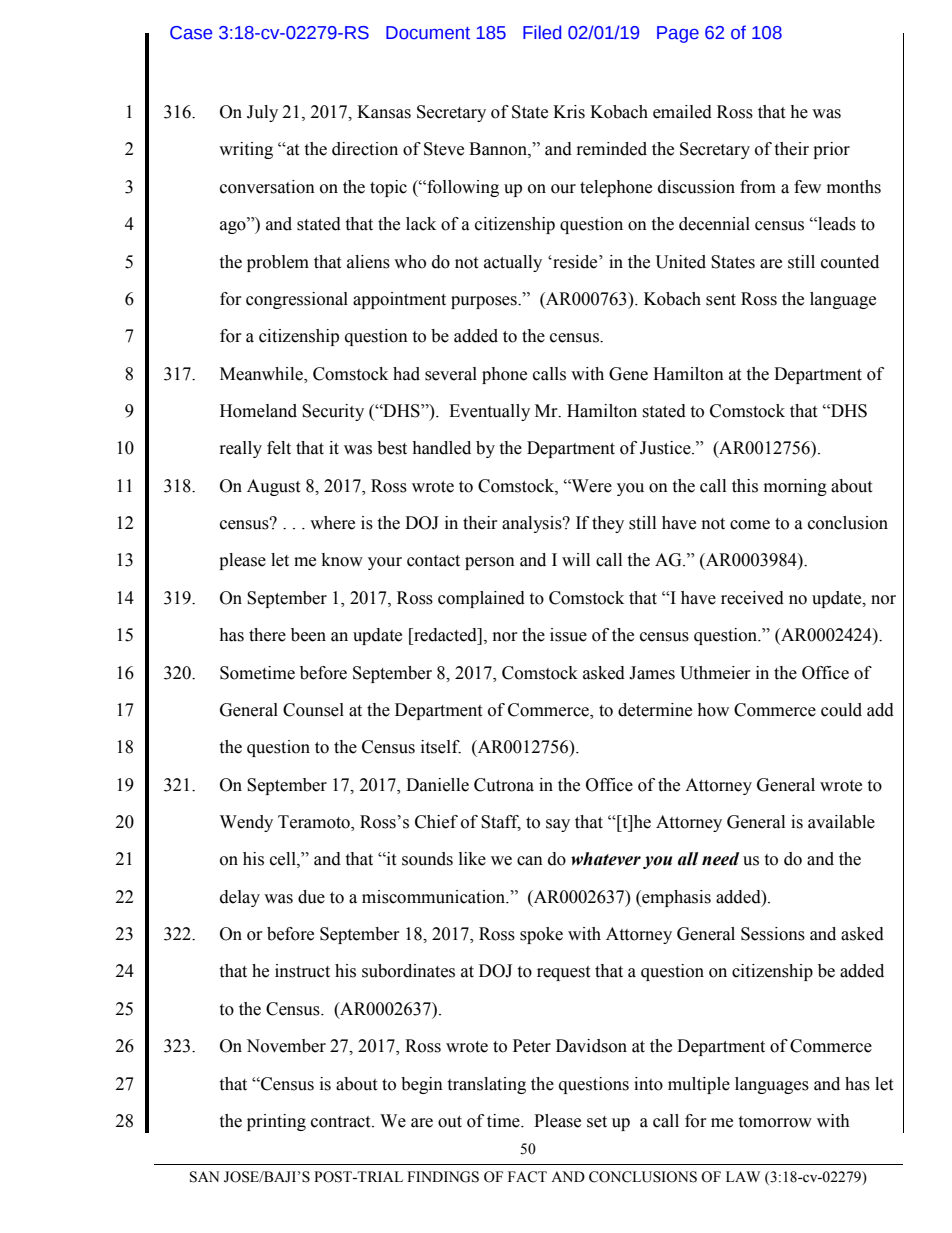 This image has width=952, height=1233. I want to click on how, so click(713, 710).
